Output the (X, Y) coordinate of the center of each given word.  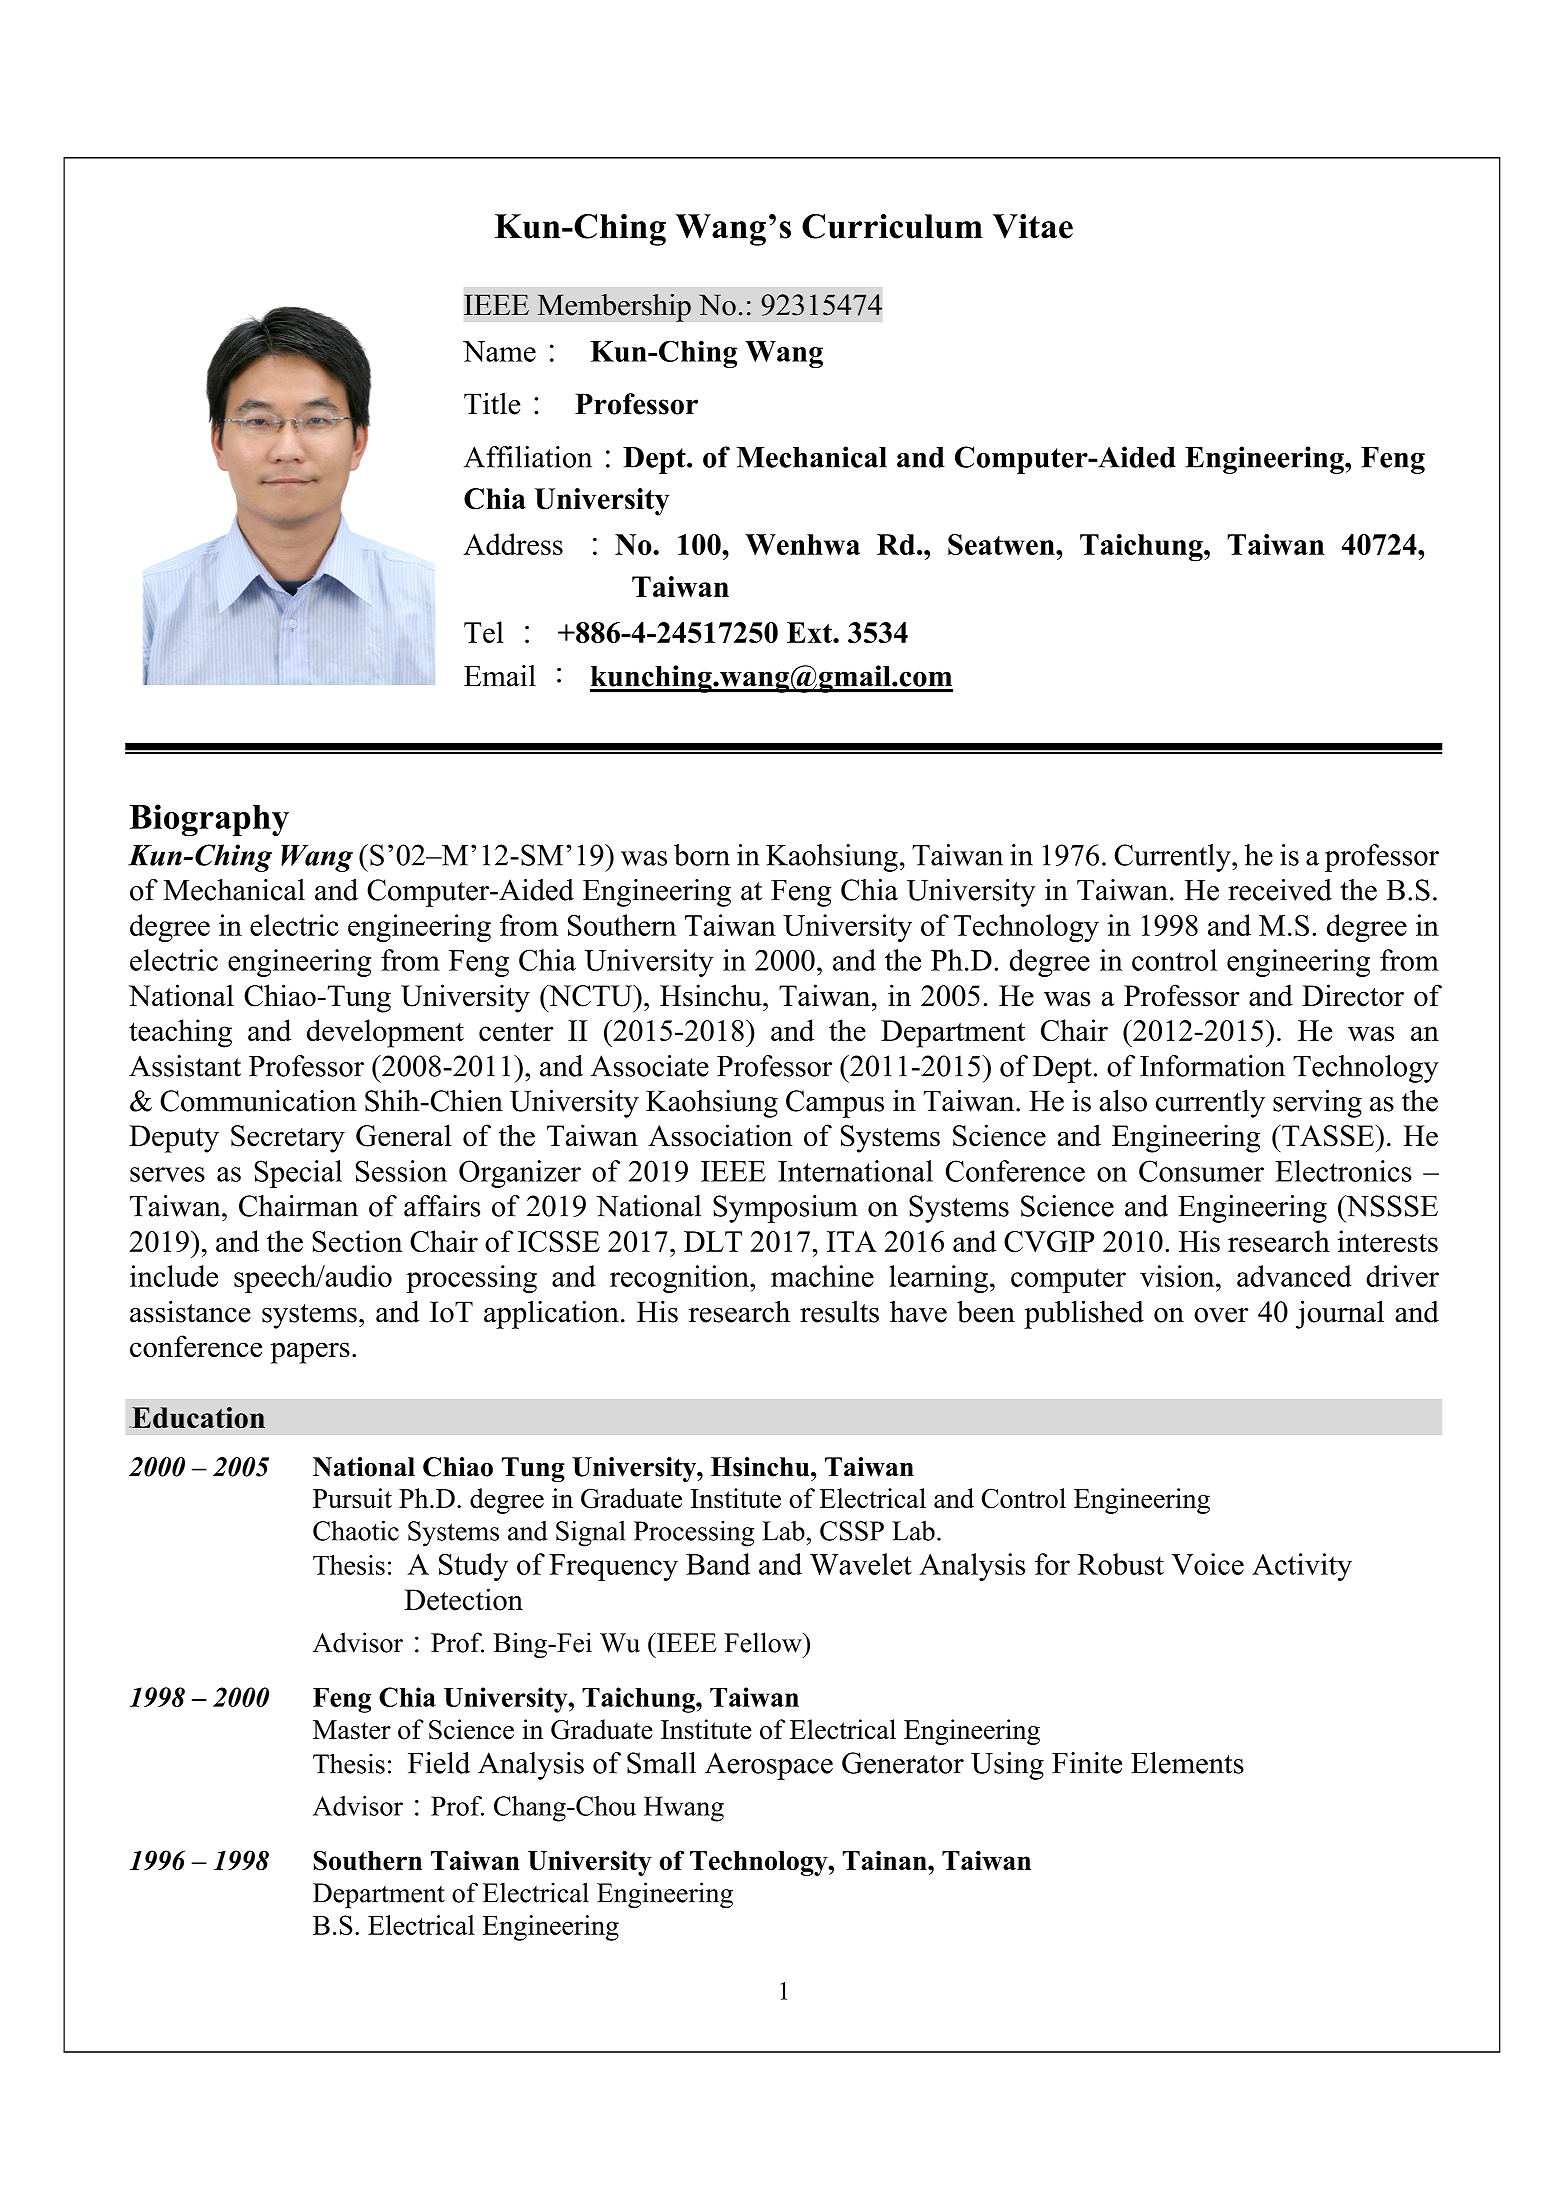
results (839, 1312)
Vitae (1033, 226)
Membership (614, 307)
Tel (484, 632)
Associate (650, 1066)
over (1221, 1315)
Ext (810, 632)
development (385, 1033)
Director (1353, 995)
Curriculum (892, 226)
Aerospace (769, 1766)
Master (352, 1730)
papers (310, 1353)
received (1280, 890)
